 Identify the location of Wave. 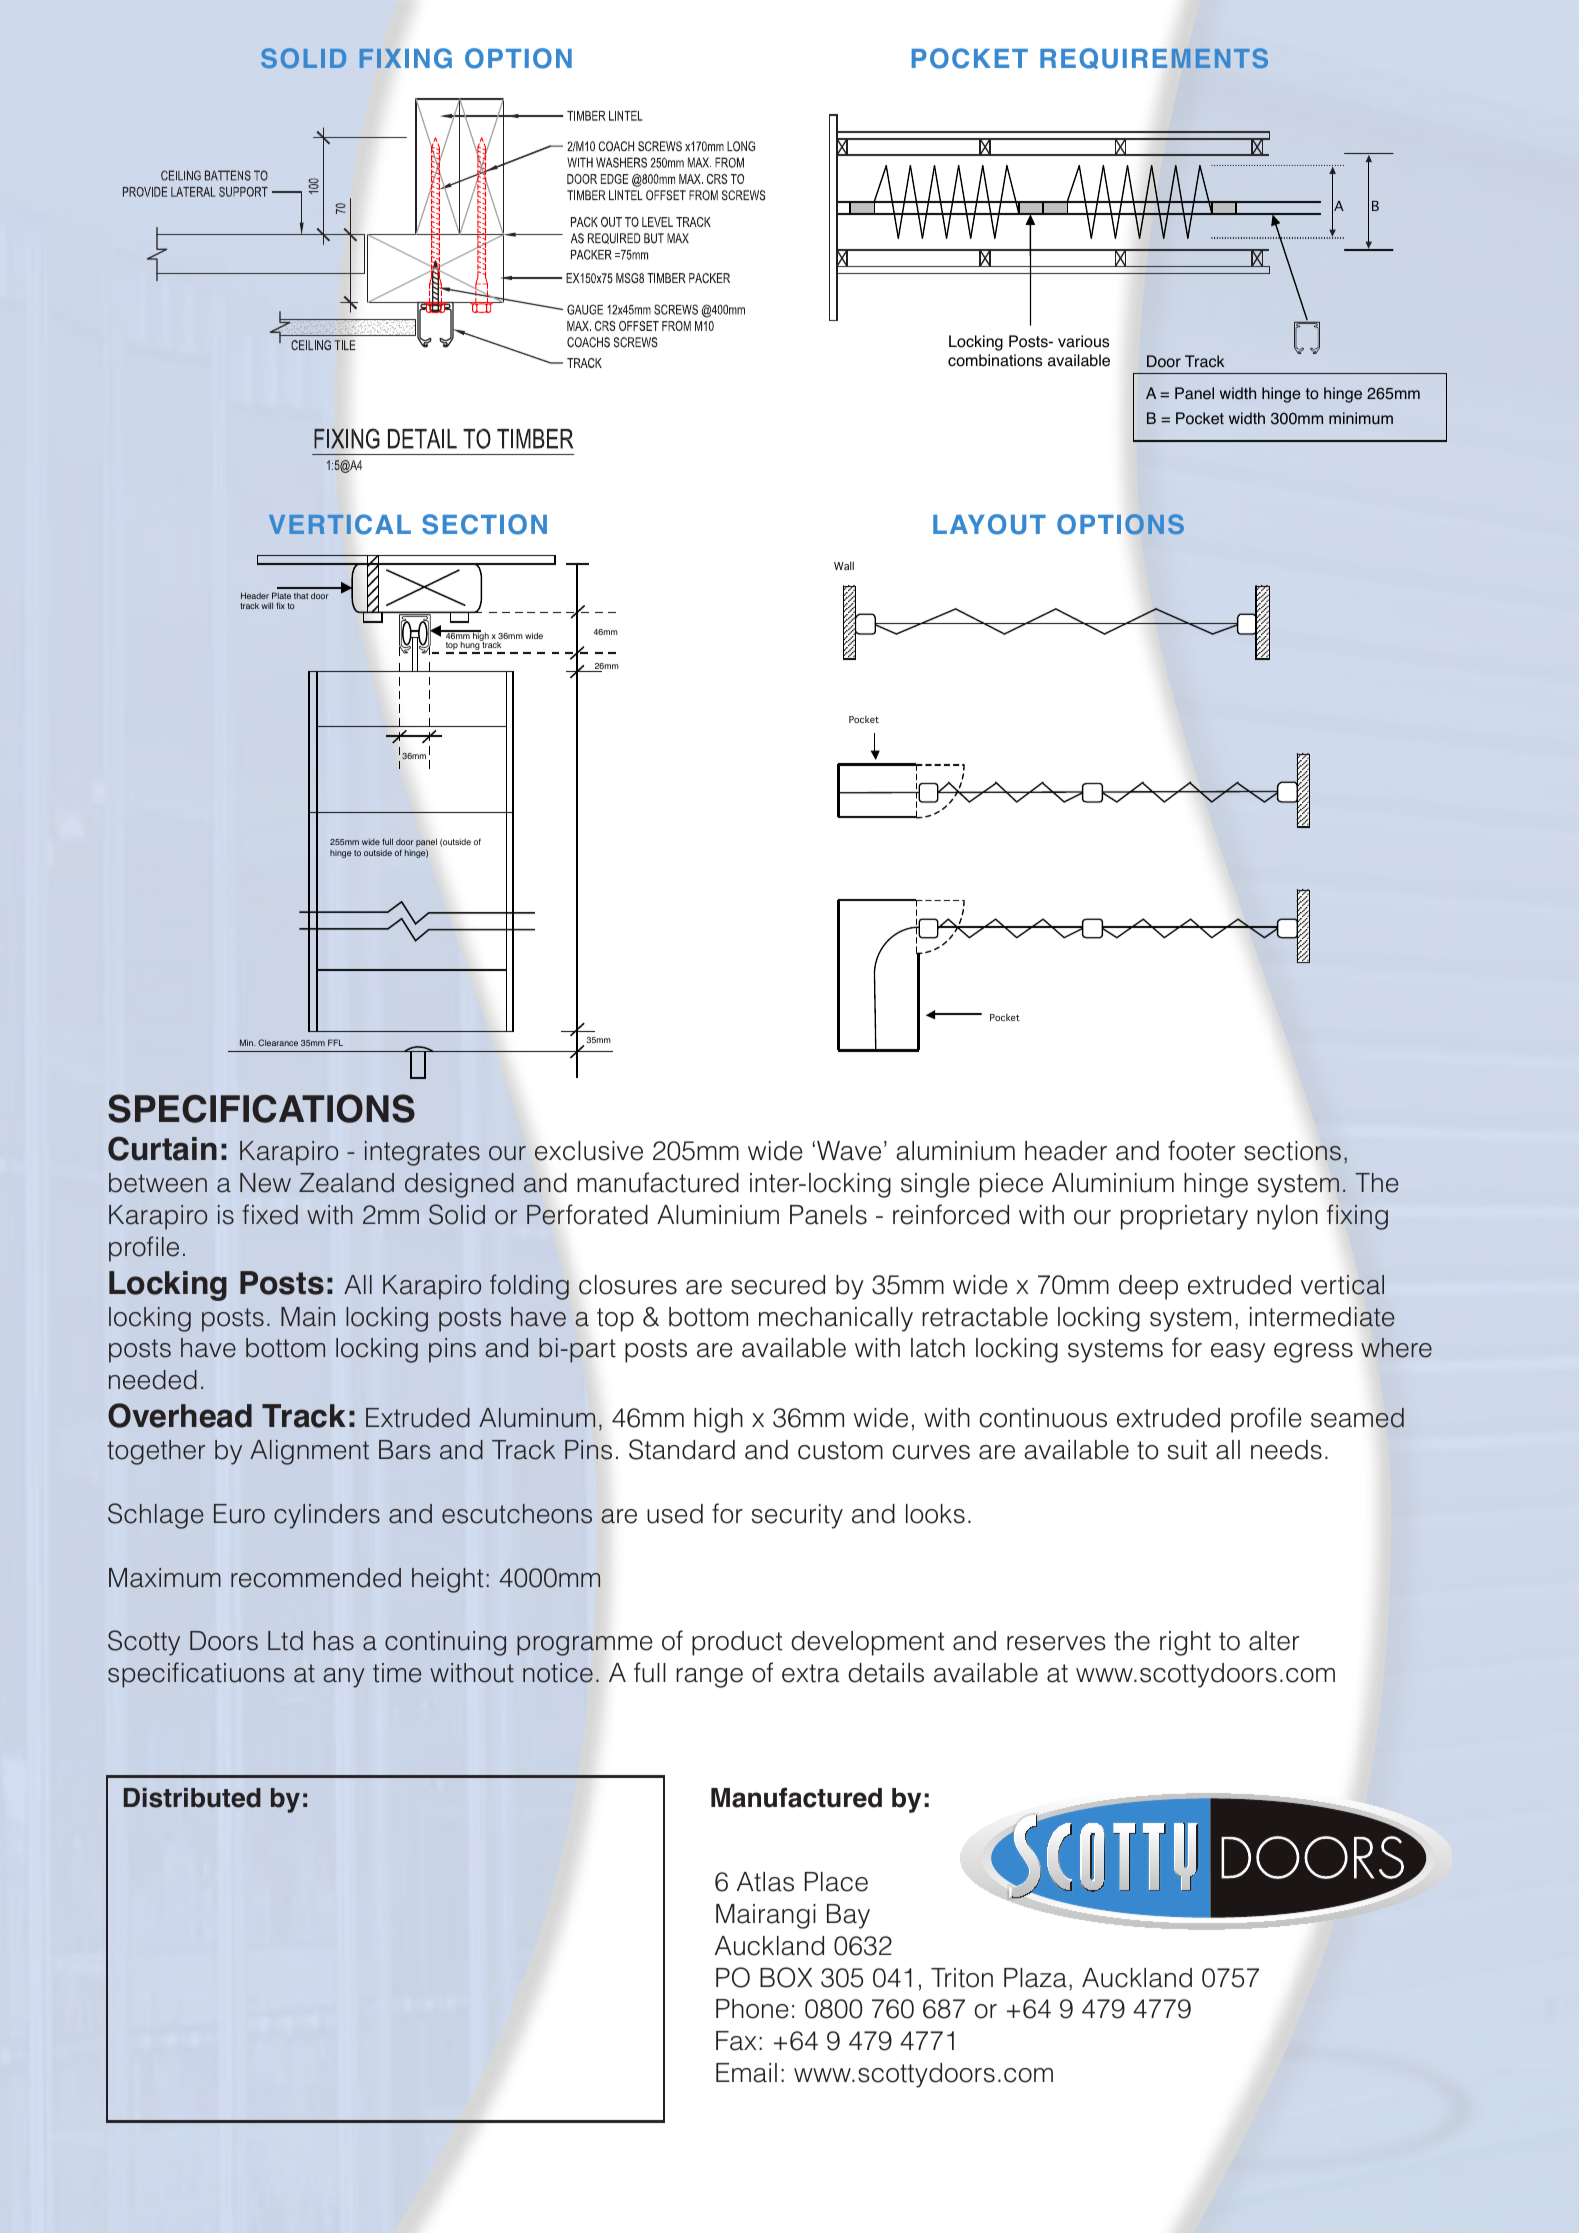
(849, 1151).
